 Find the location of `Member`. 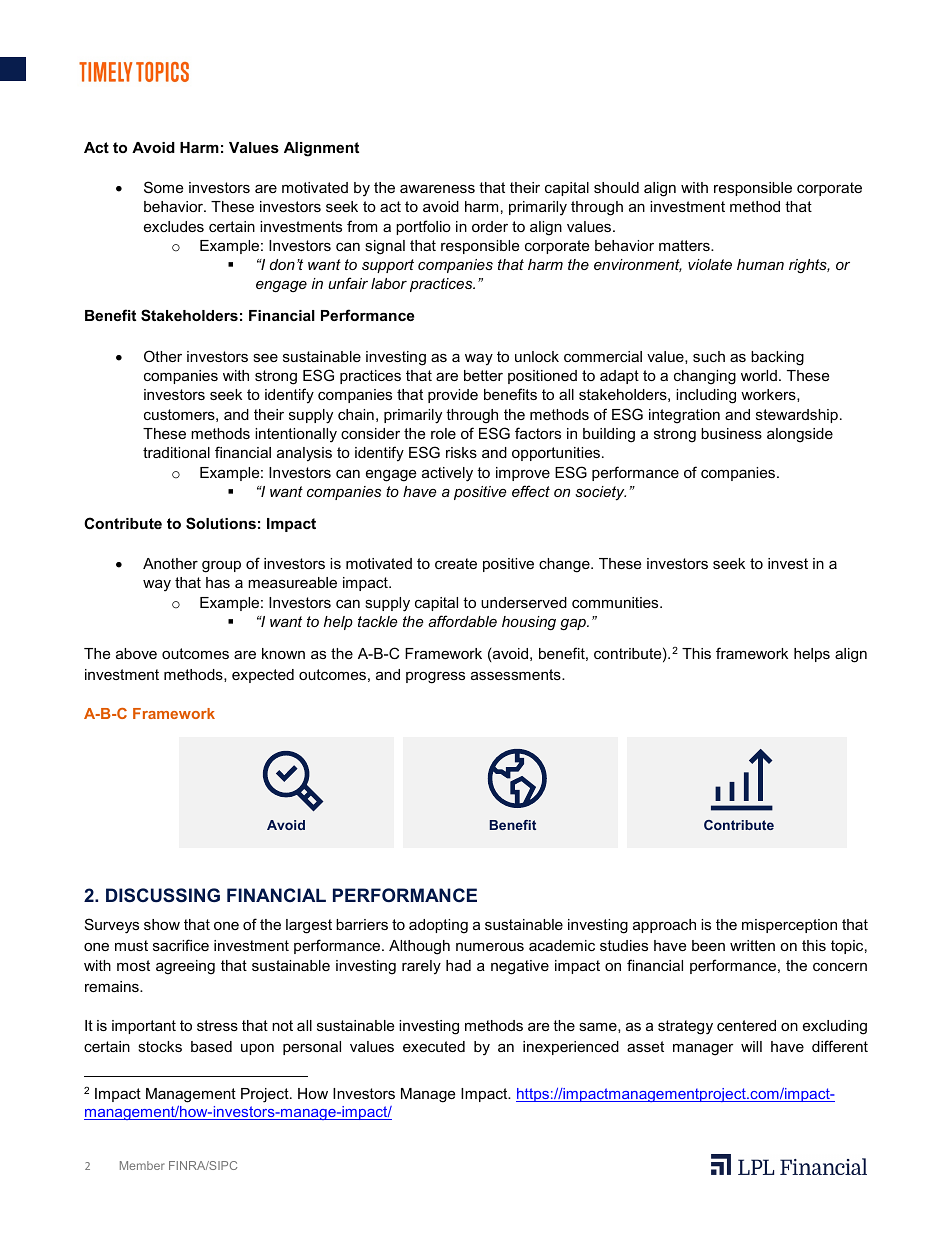

Member is located at coordinates (142, 1165).
